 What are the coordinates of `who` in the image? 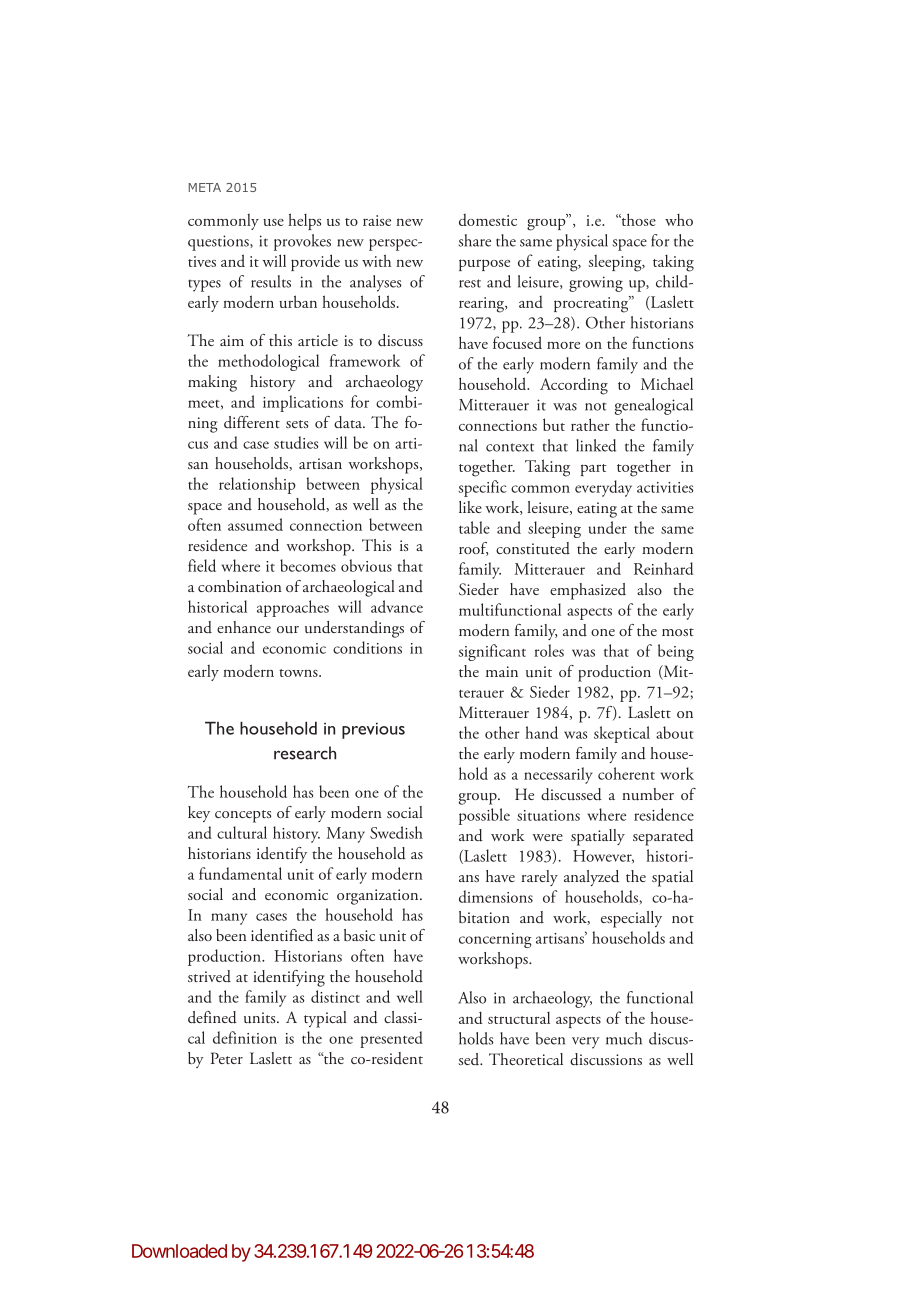 It's located at (679, 220).
